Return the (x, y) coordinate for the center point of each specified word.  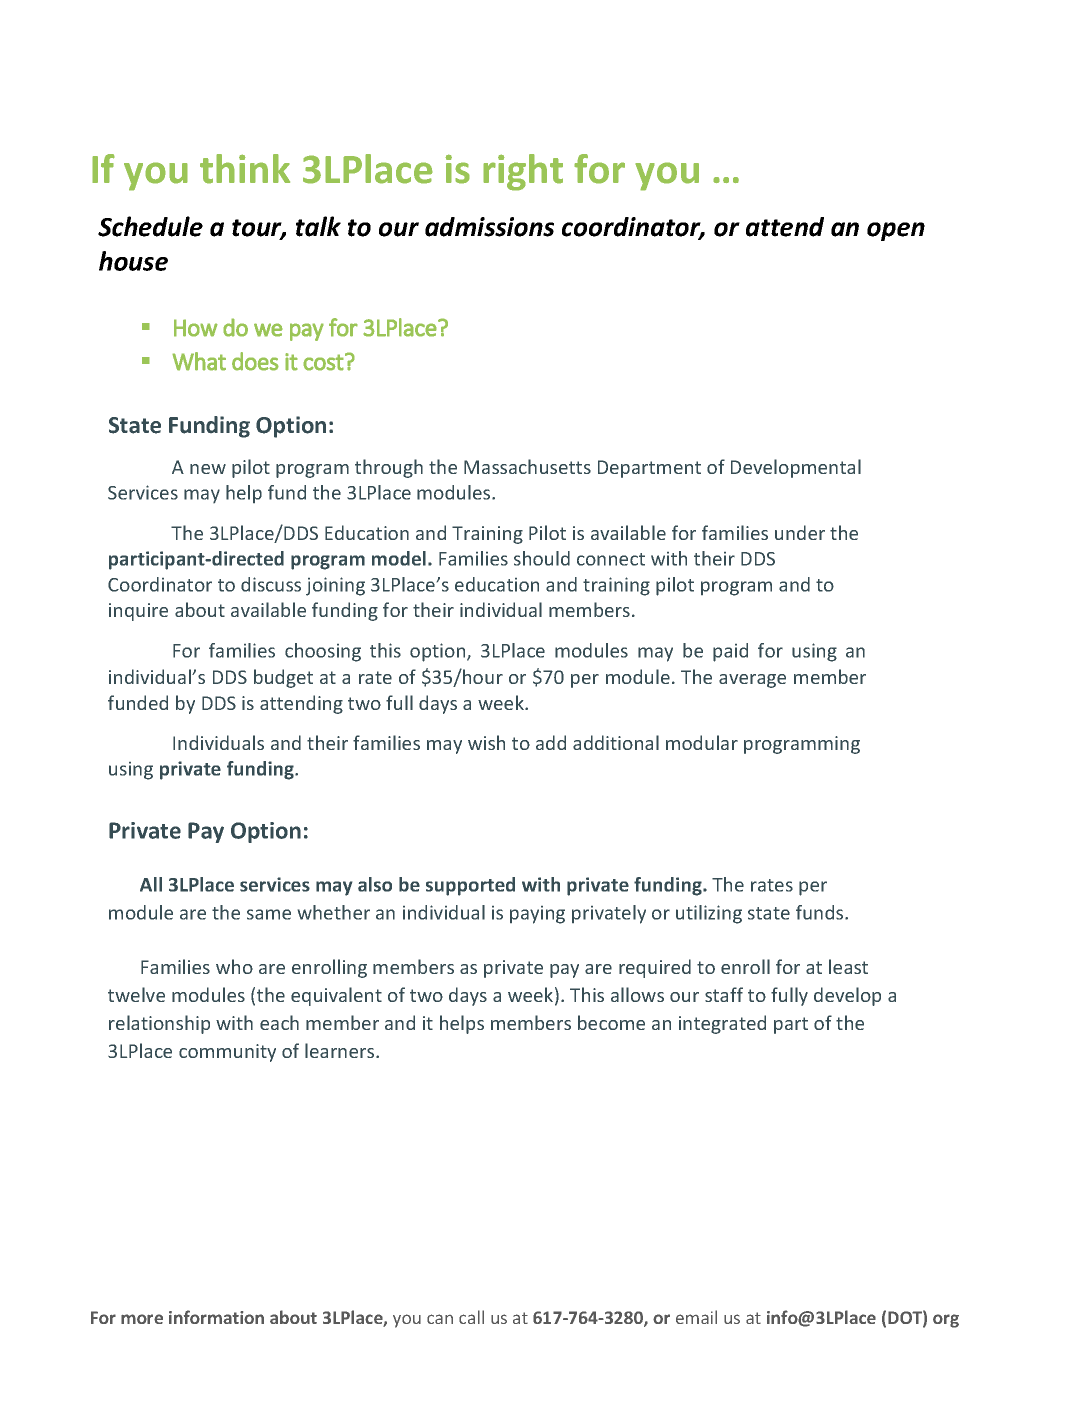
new (208, 469)
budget (283, 678)
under (800, 532)
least (848, 966)
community (227, 1053)
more (142, 1319)
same (269, 914)
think (245, 169)
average (752, 681)
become (611, 1022)
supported (470, 886)
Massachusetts (527, 466)
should (542, 558)
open (896, 231)
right (523, 172)
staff (724, 994)
